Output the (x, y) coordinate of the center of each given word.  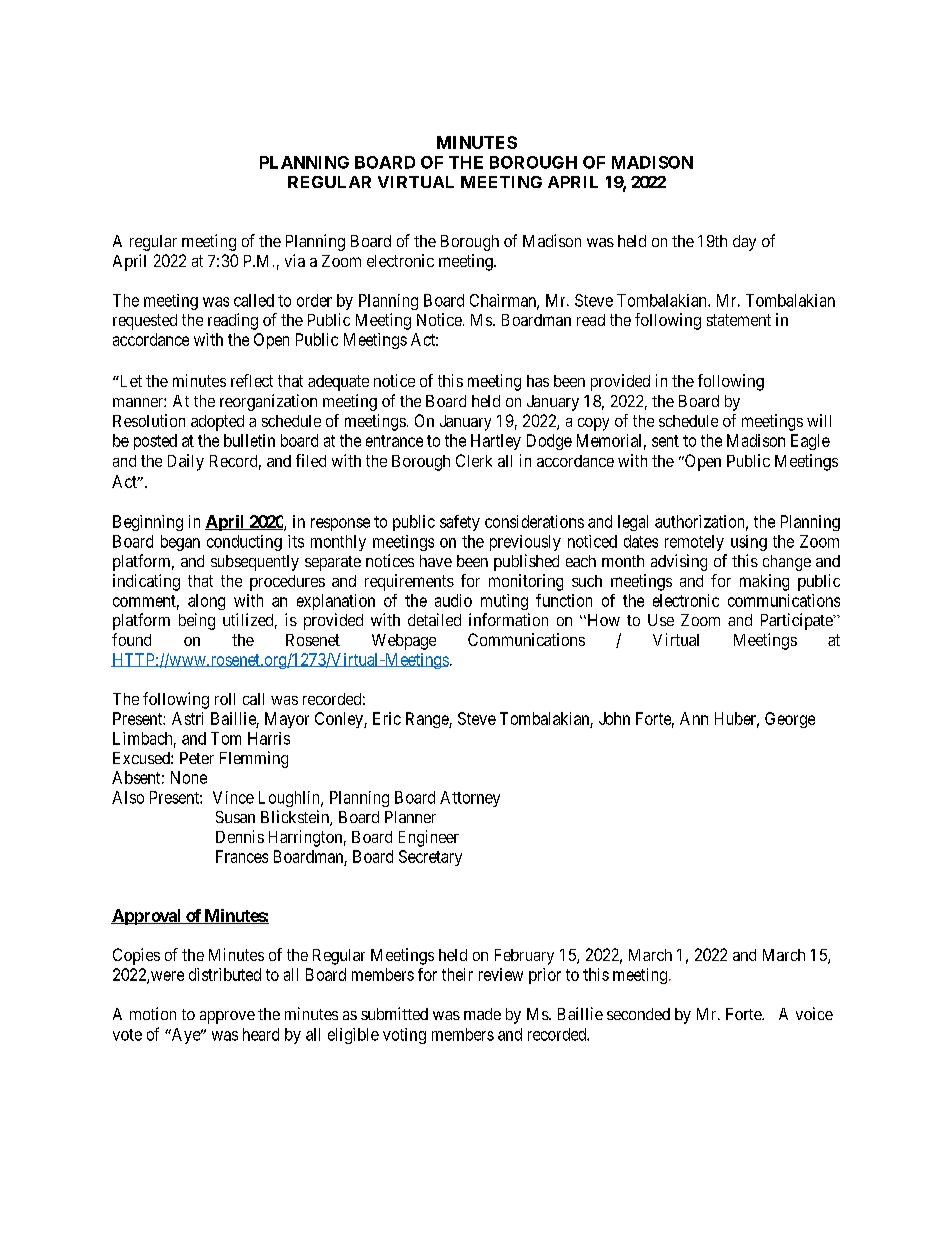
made (482, 1014)
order (314, 300)
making (764, 582)
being (197, 621)
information (508, 619)
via (295, 260)
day (744, 243)
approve (227, 1017)
